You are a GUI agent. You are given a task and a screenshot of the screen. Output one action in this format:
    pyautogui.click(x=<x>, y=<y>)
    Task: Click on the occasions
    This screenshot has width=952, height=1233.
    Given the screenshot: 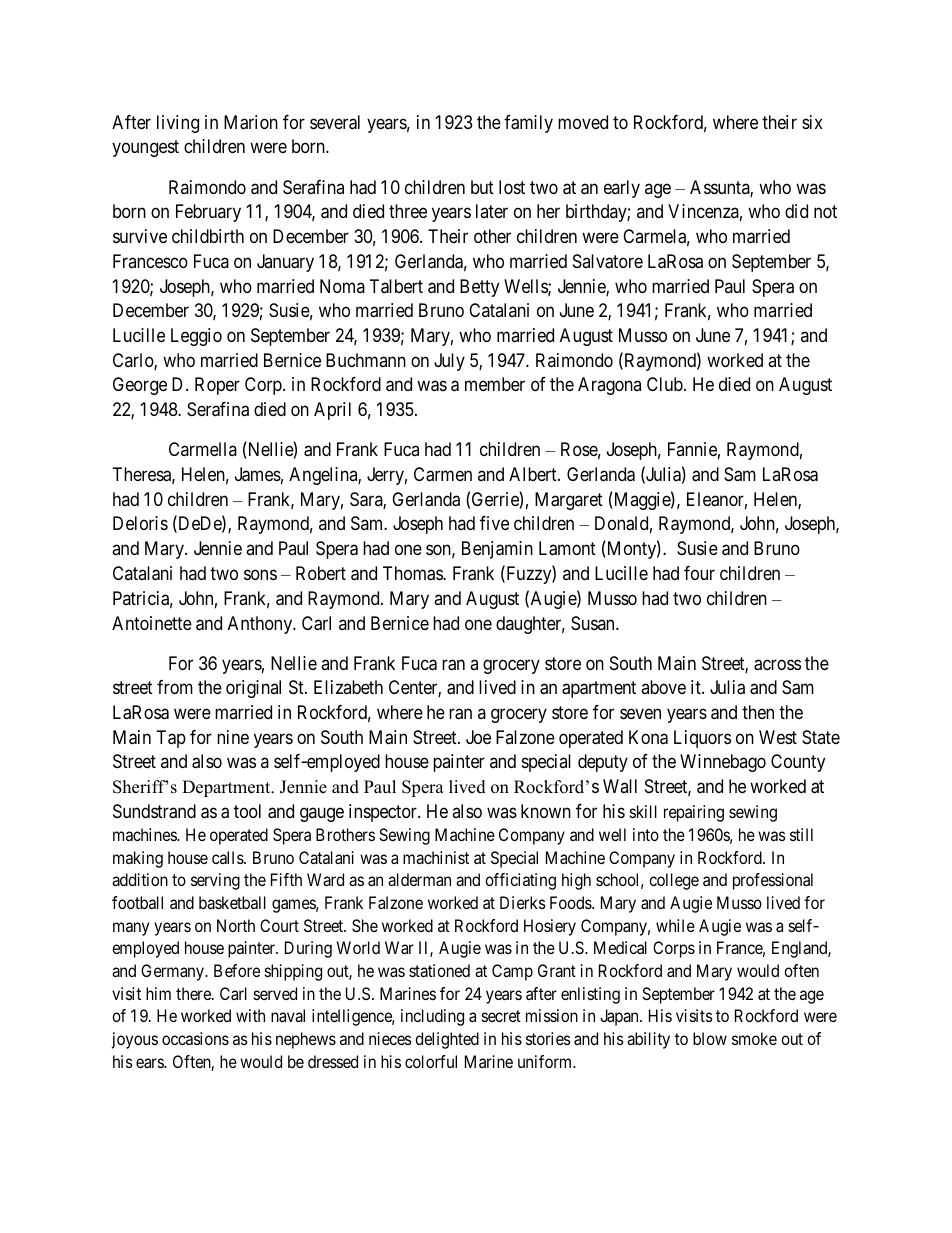 What is the action you would take?
    pyautogui.click(x=195, y=1038)
